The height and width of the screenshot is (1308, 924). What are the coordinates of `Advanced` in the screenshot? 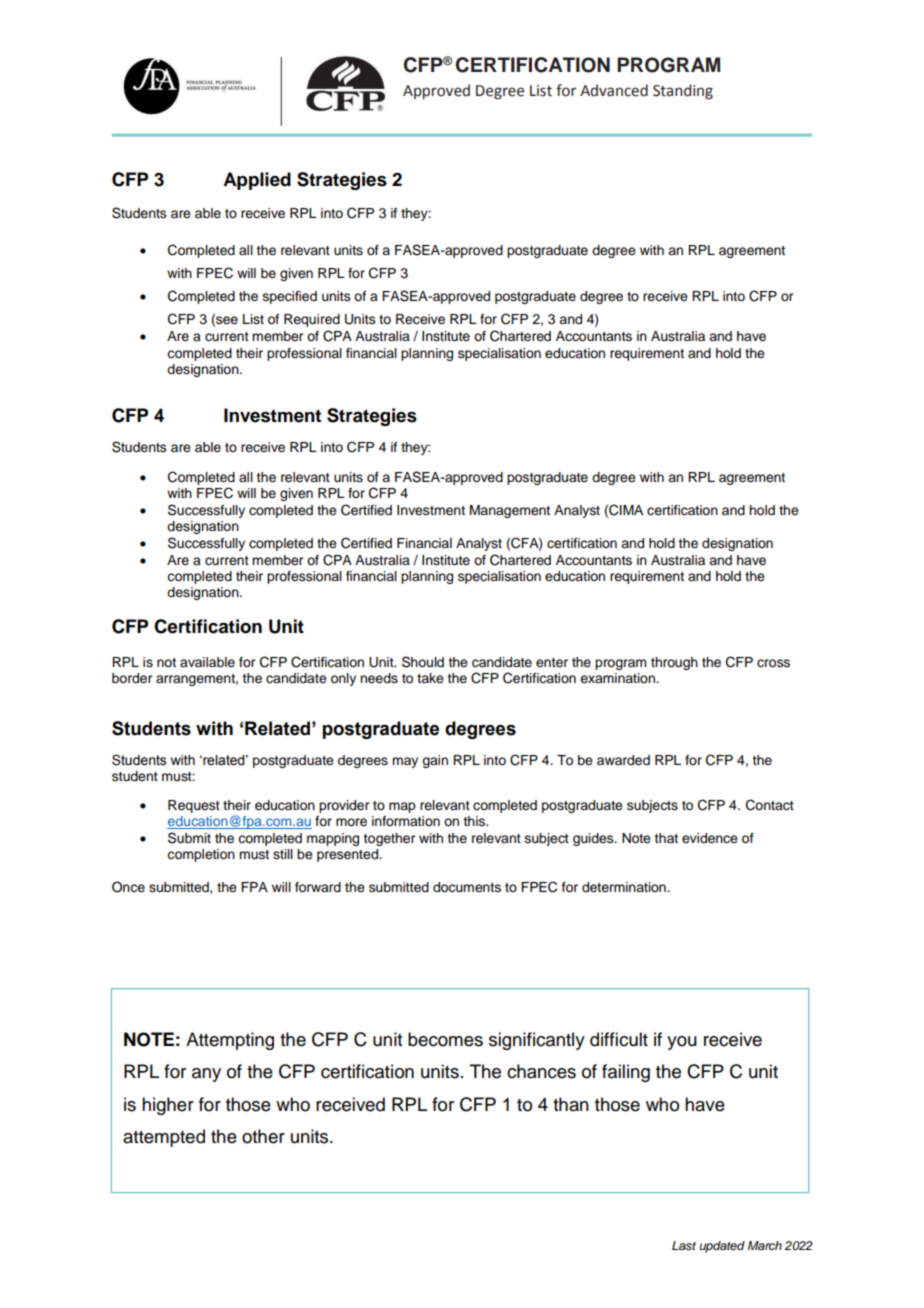 It's located at (614, 90).
